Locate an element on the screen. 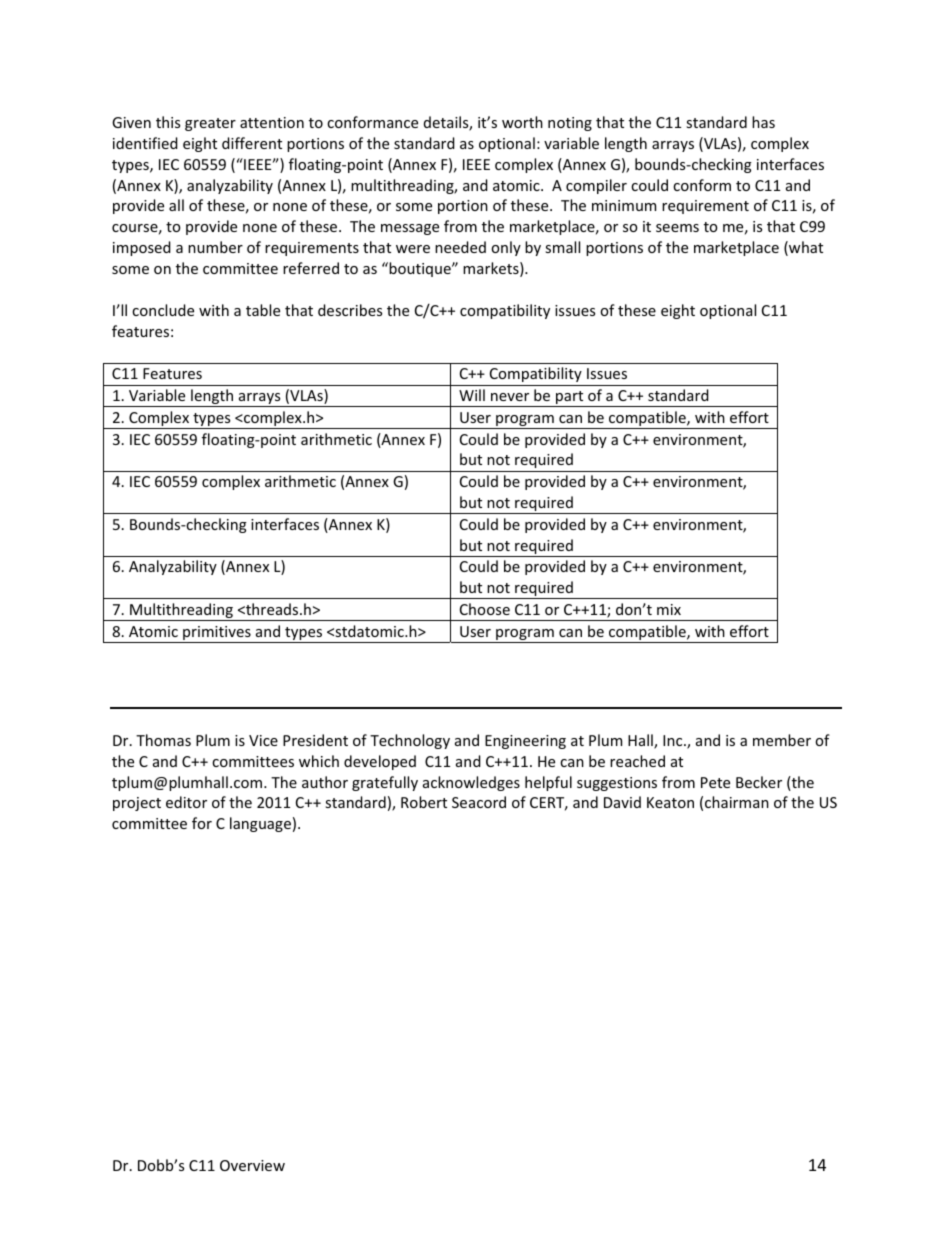  worth is located at coordinates (522, 122).
